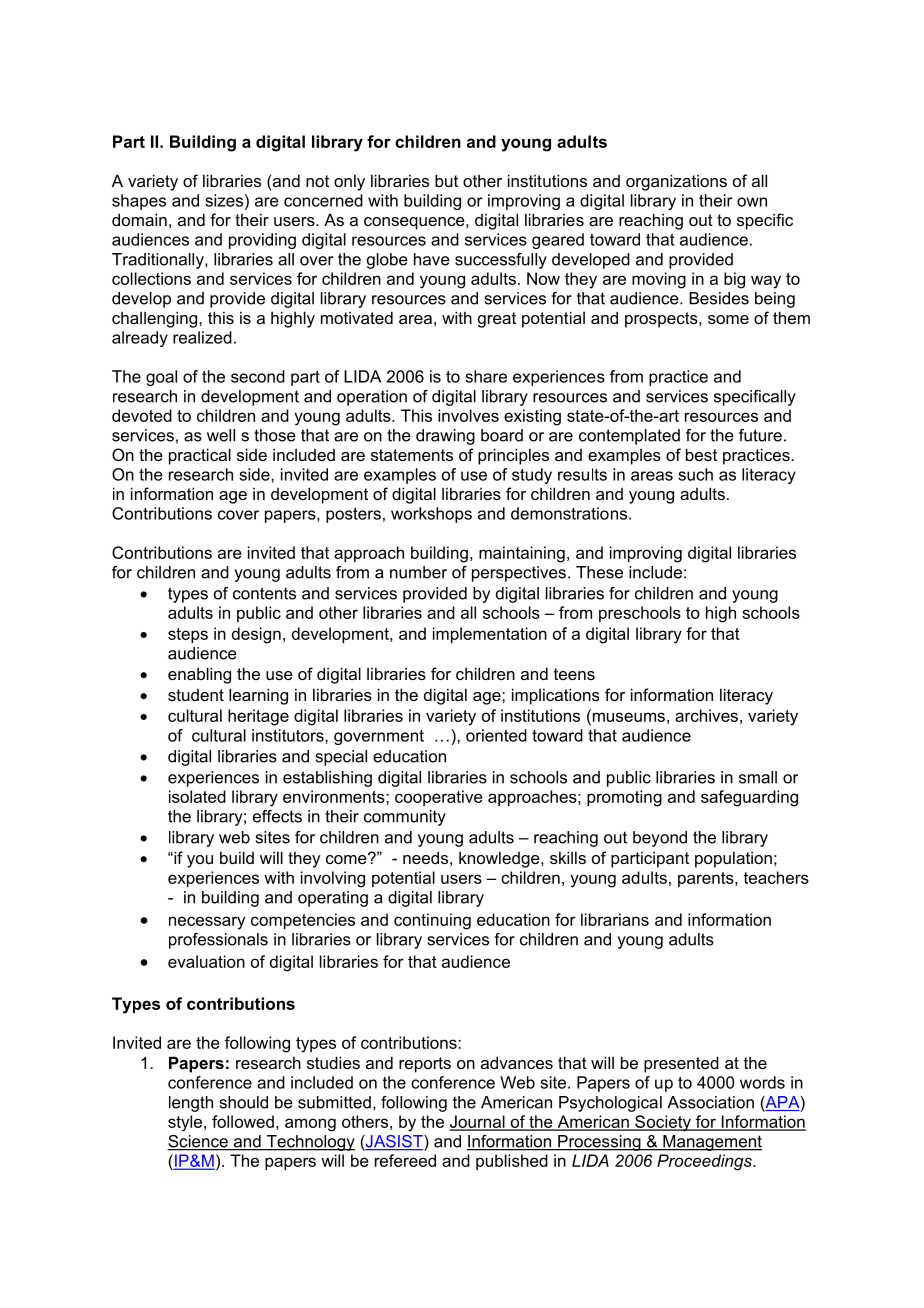  I want to click on own, so click(752, 202).
